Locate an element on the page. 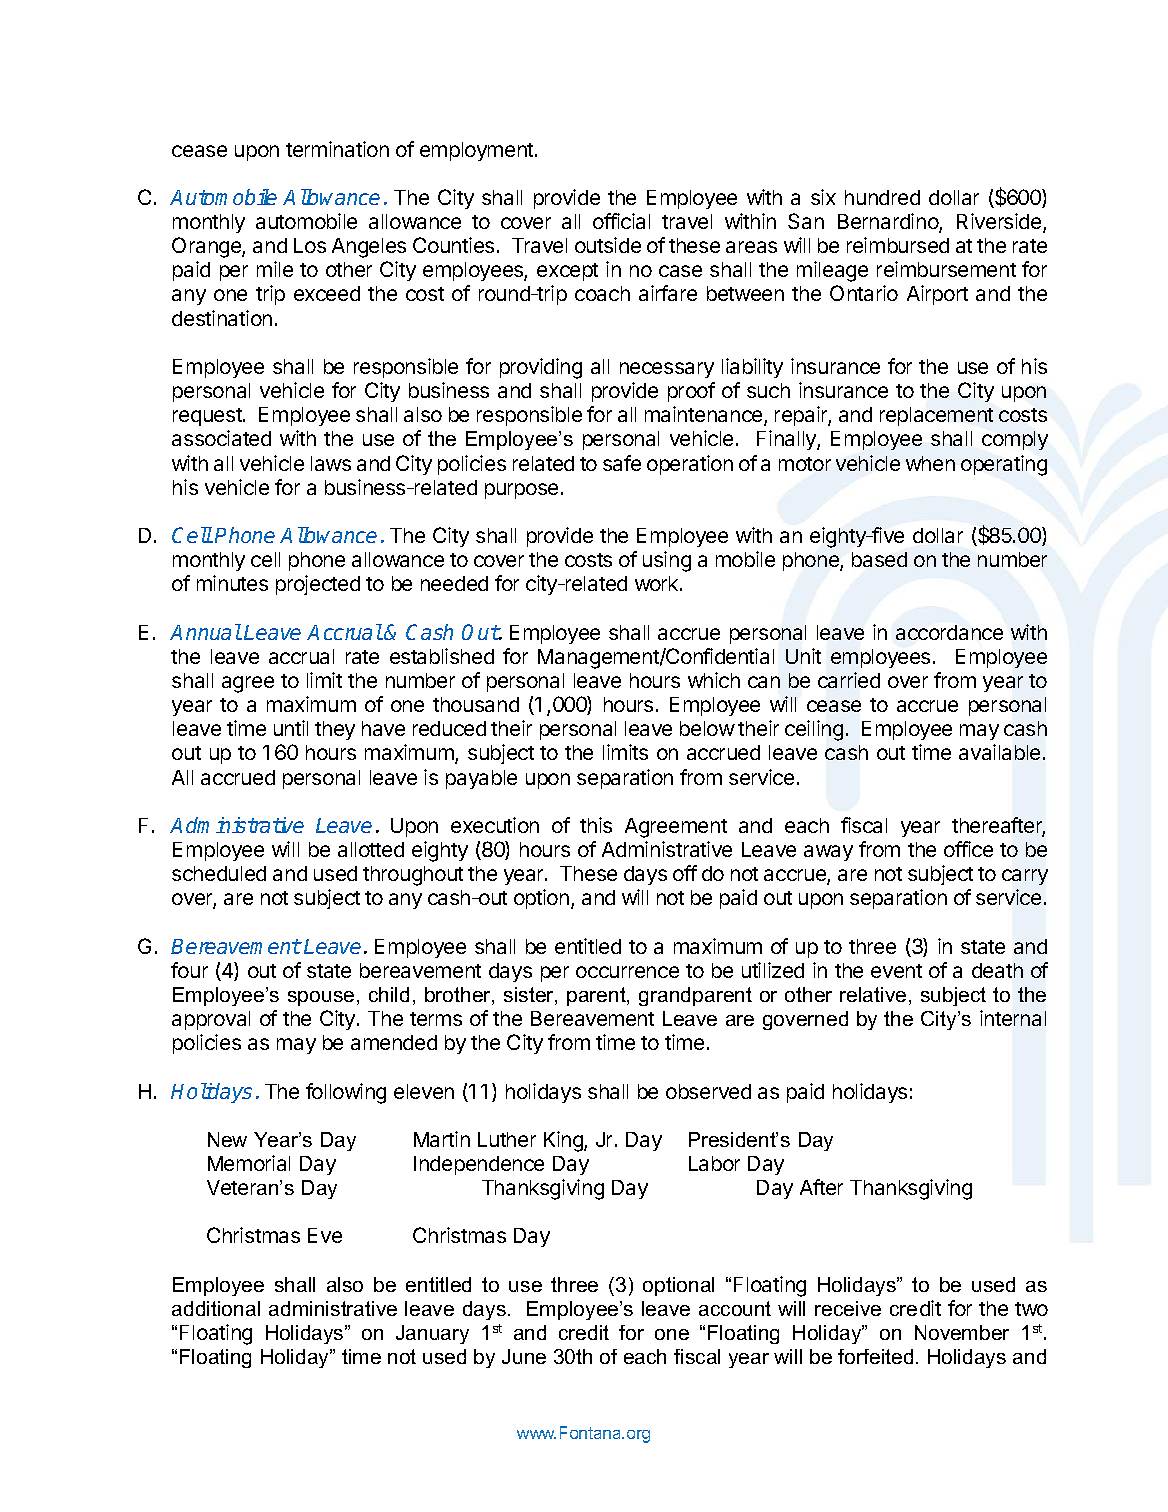 The image size is (1168, 1512). hundred is located at coordinates (882, 197).
